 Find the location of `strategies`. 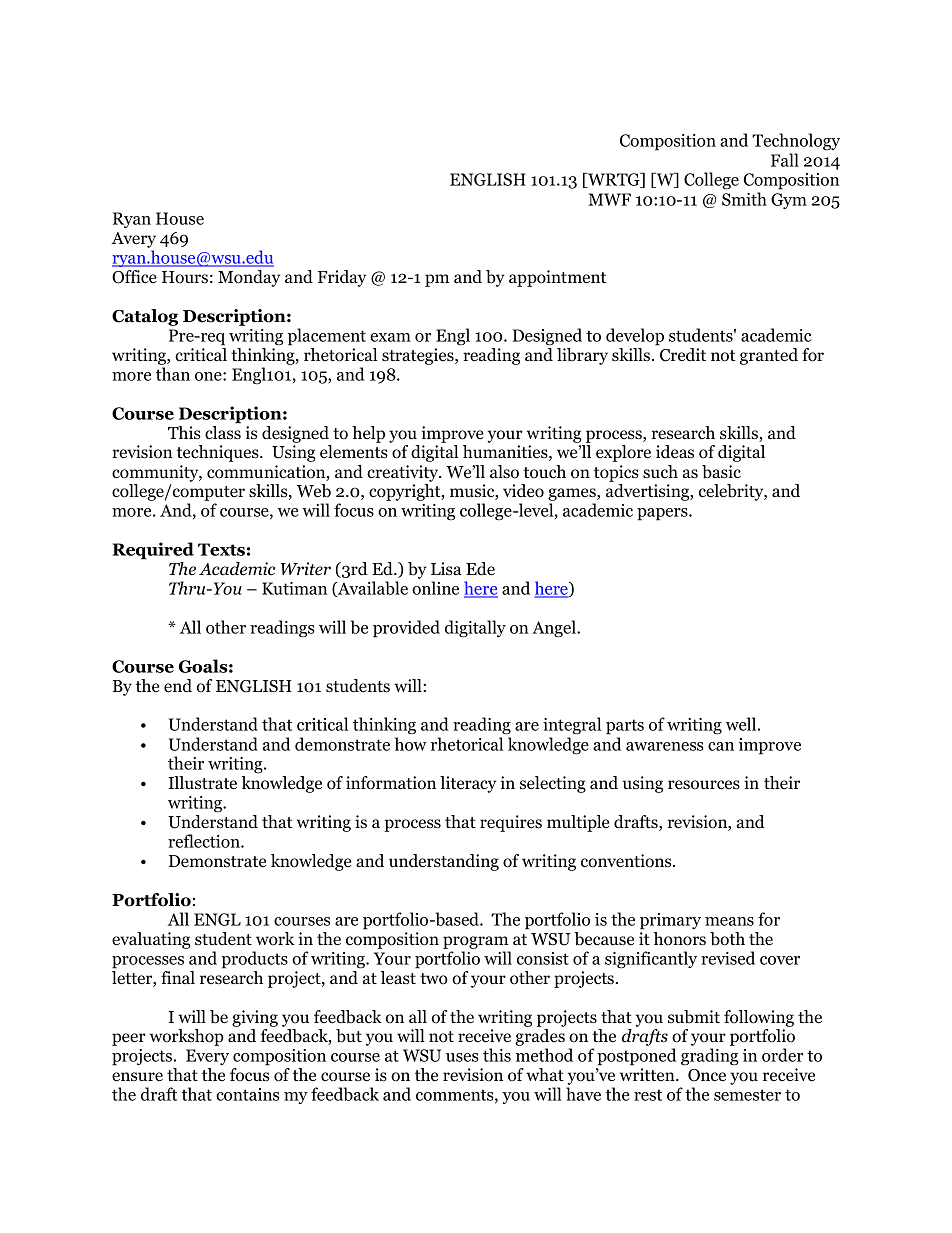

strategies is located at coordinates (419, 356).
